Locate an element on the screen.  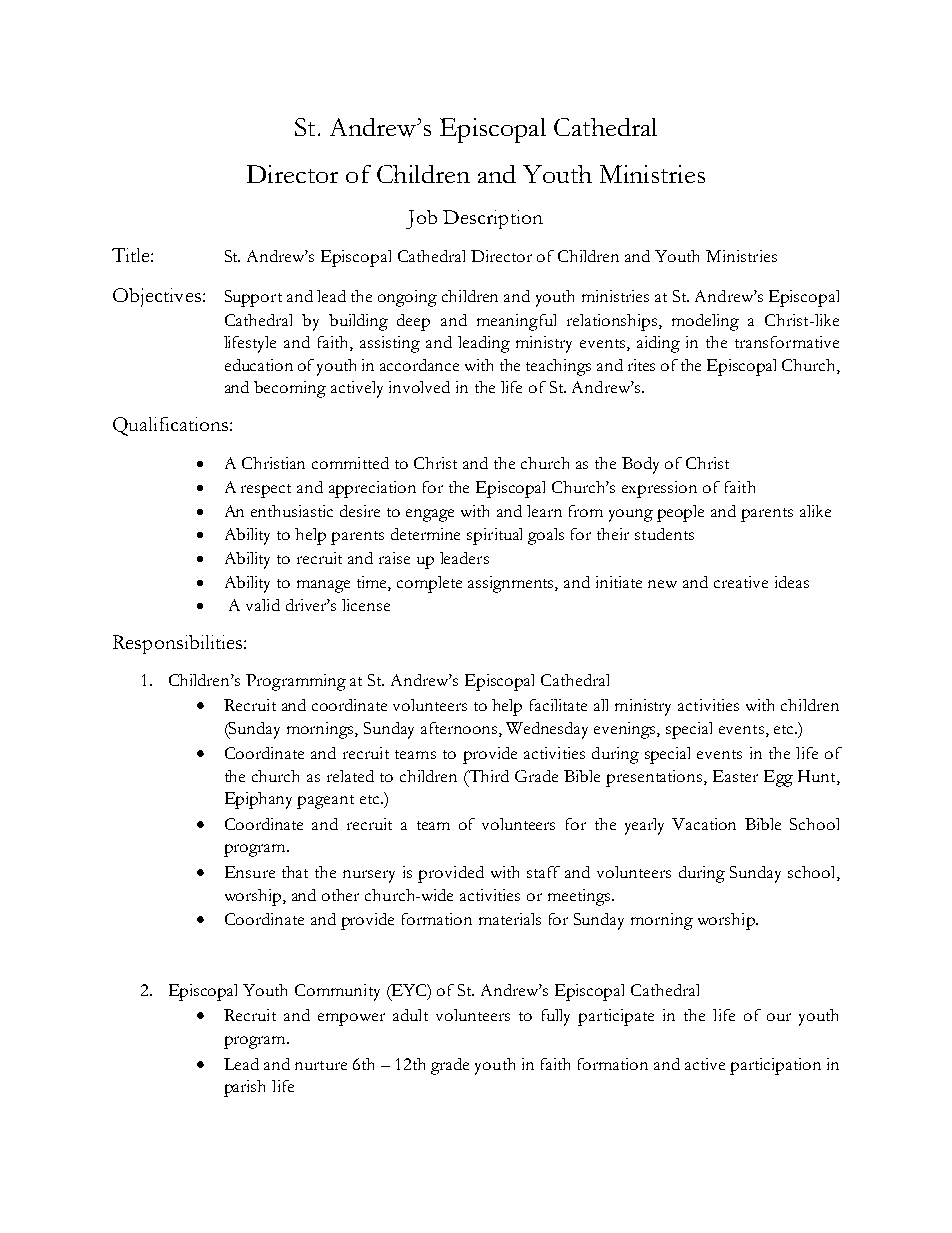
staff is located at coordinates (543, 872).
